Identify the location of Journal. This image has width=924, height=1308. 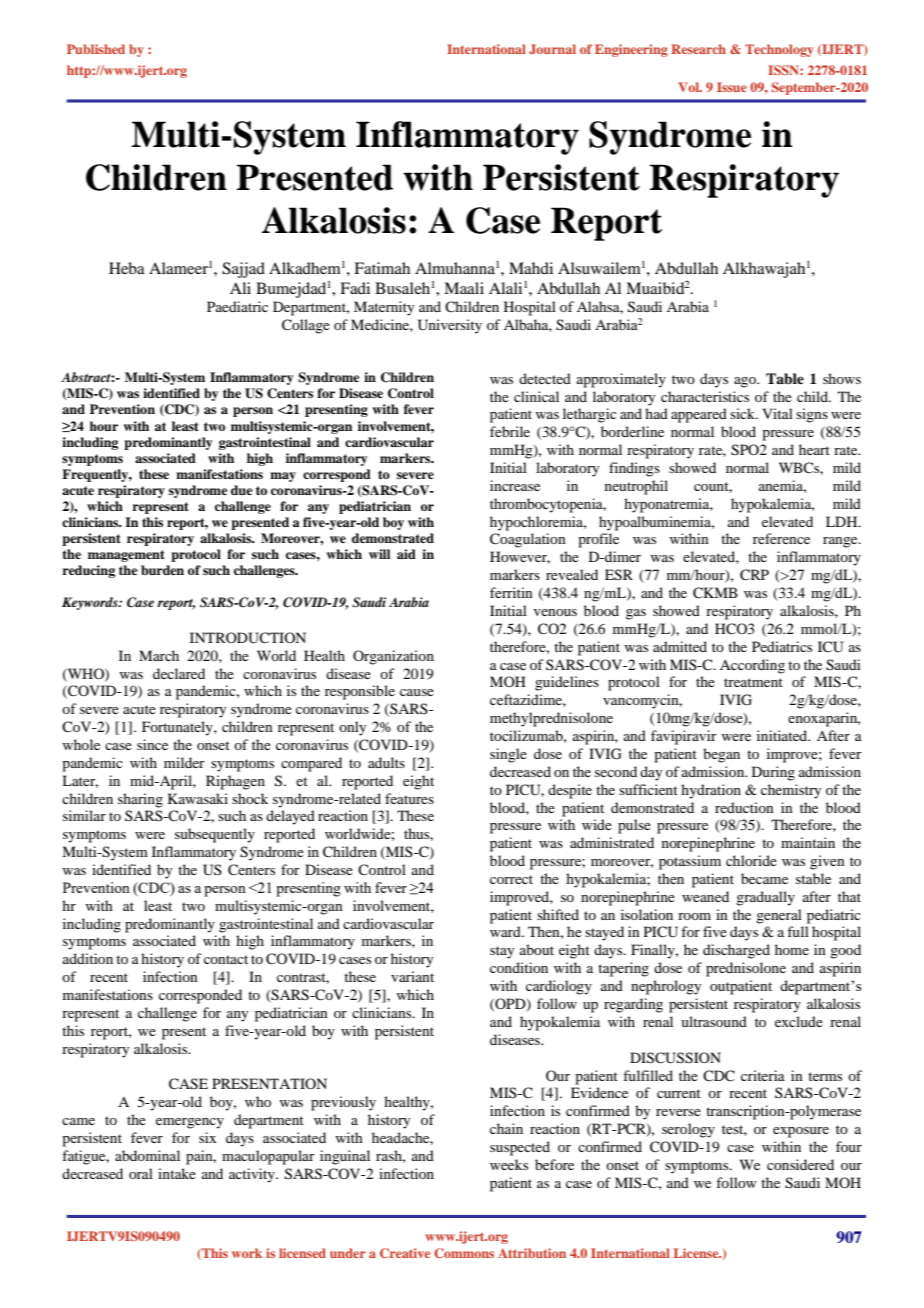
(552, 49).
